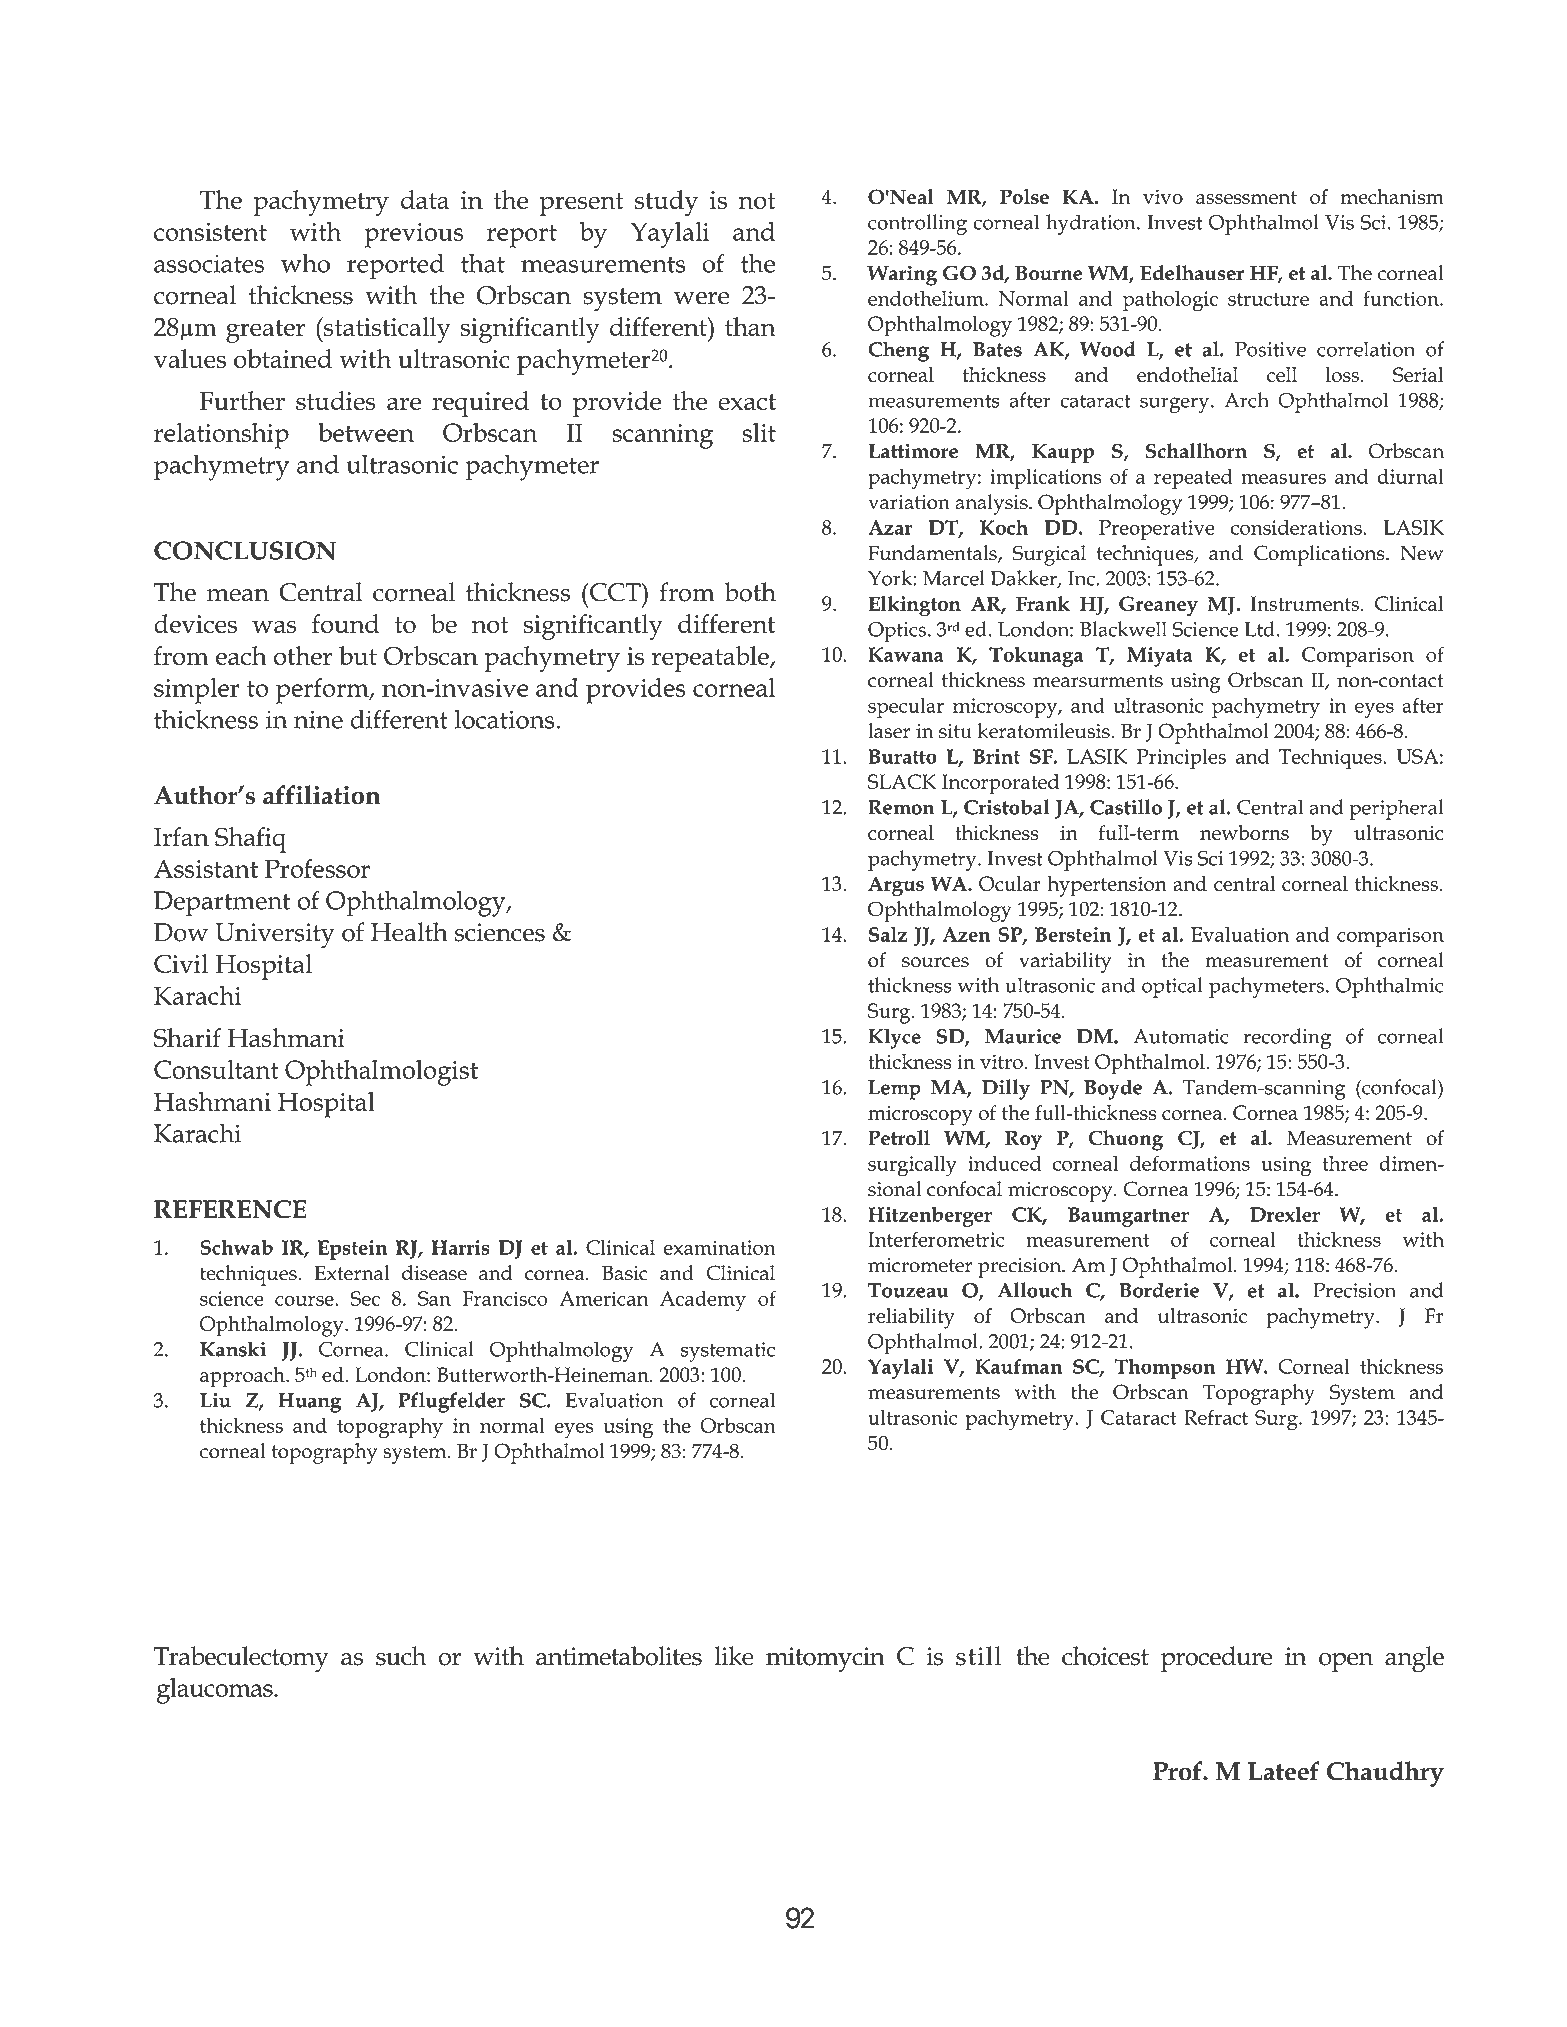 This screenshot has width=1567, height=2027. What do you see at coordinates (305, 263) in the screenshot?
I see `who` at bounding box center [305, 263].
